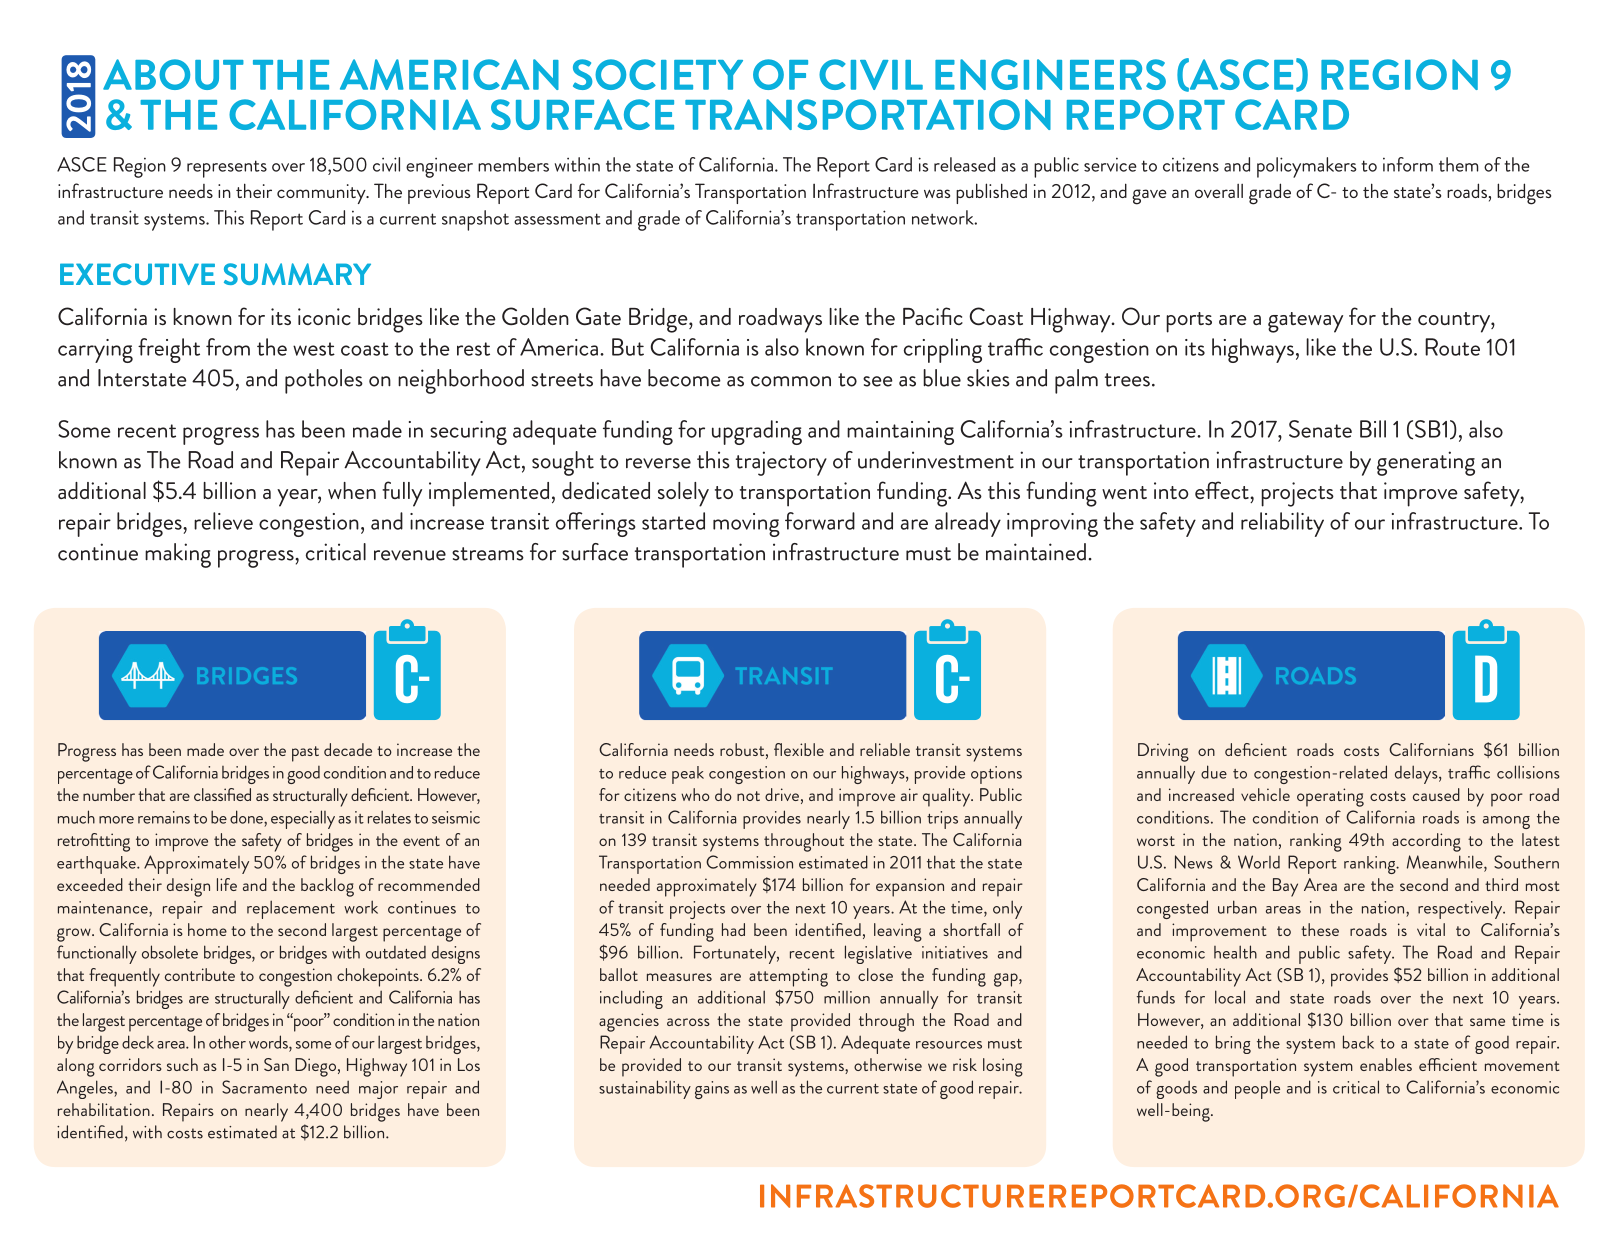 Image resolution: width=1619 pixels, height=1251 pixels. I want to click on ABOUT, so click(173, 74).
